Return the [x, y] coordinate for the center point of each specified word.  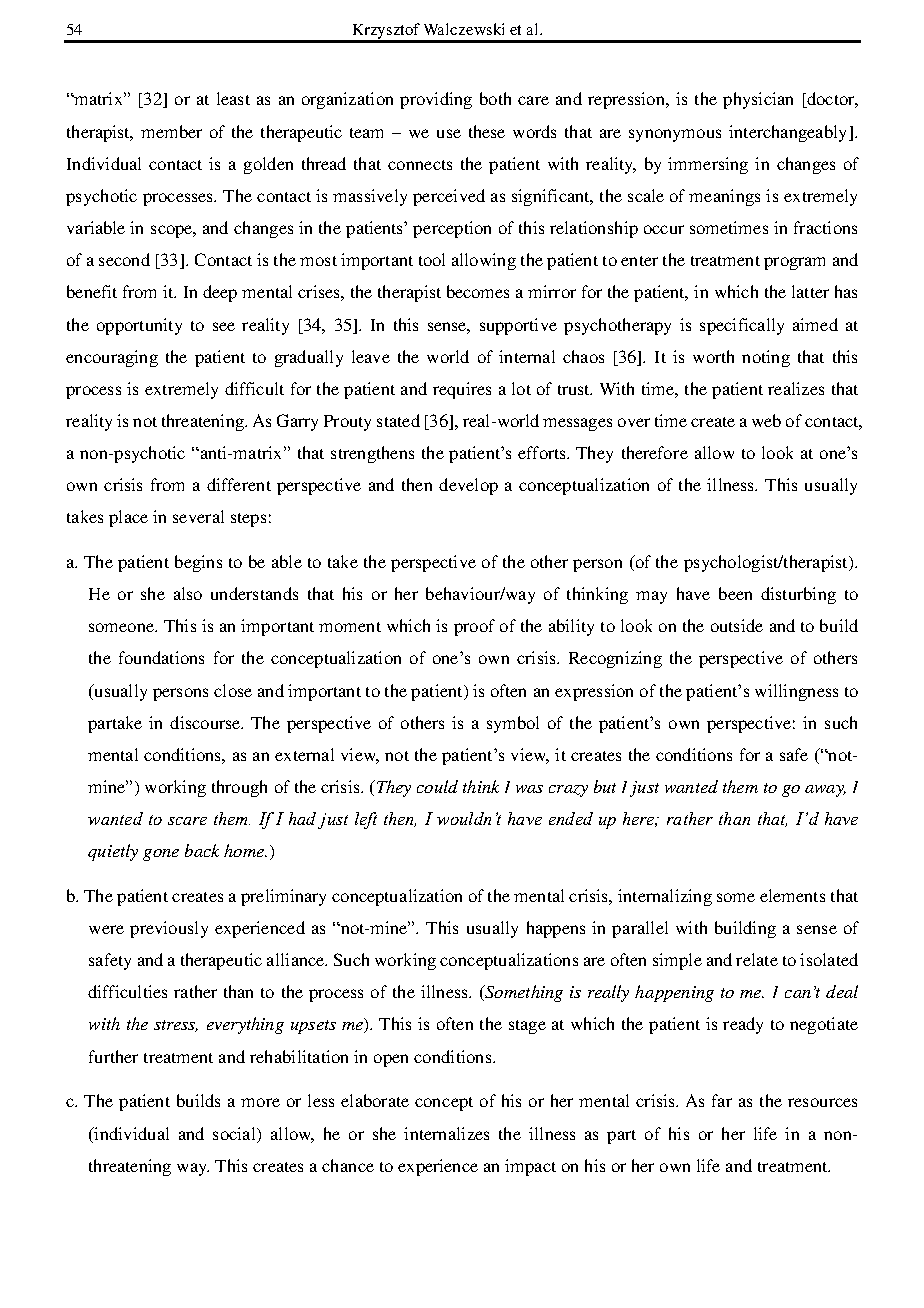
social [235, 1133]
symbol [513, 724]
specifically [742, 326]
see [224, 326]
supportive [518, 326]
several [198, 516]
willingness [796, 692]
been [735, 593]
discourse [206, 722]
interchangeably [789, 133]
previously [169, 929]
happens [556, 929]
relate [757, 959]
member [171, 131]
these [487, 131]
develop [468, 486]
